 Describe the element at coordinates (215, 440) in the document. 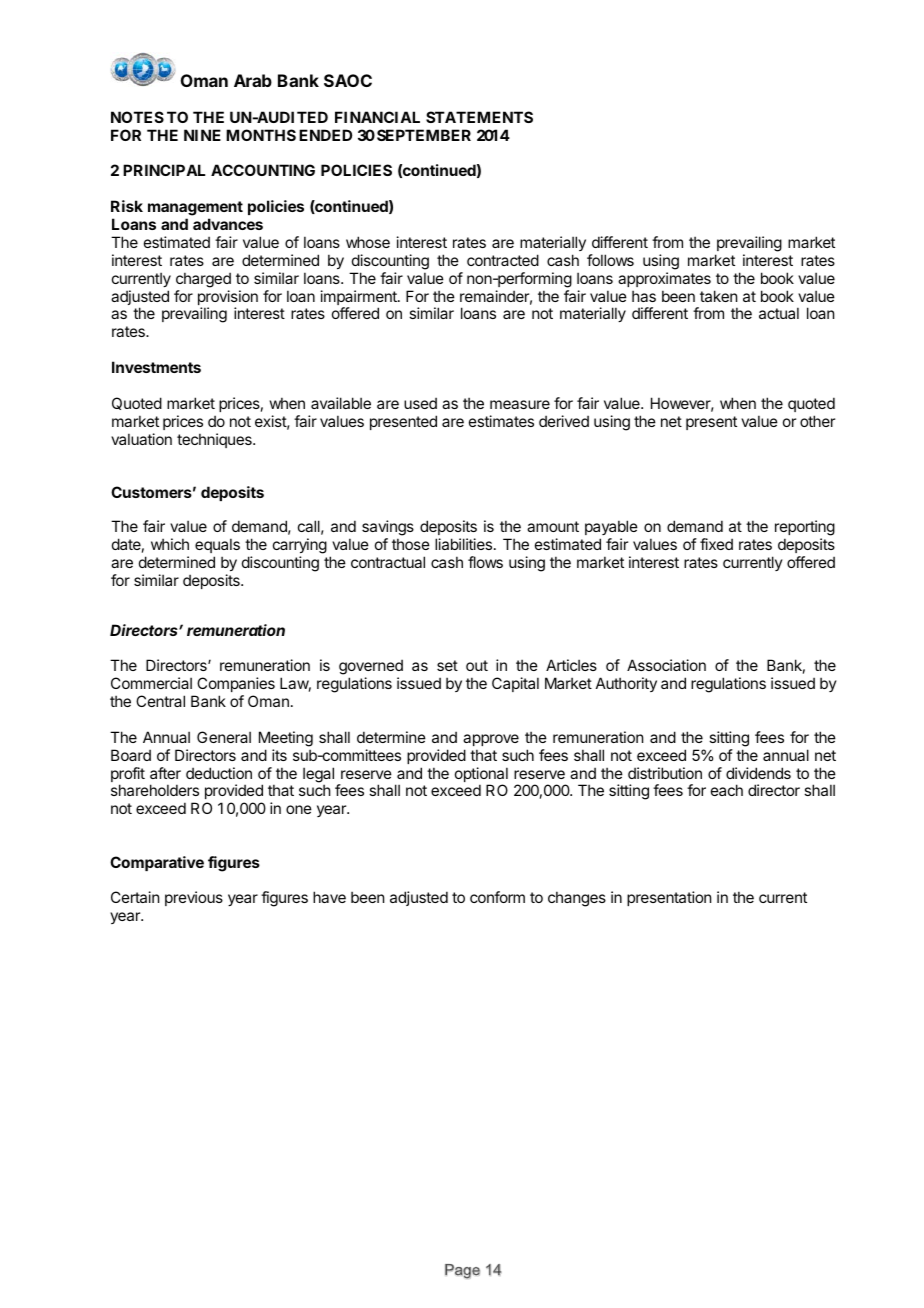

I see `techniques` at that location.
